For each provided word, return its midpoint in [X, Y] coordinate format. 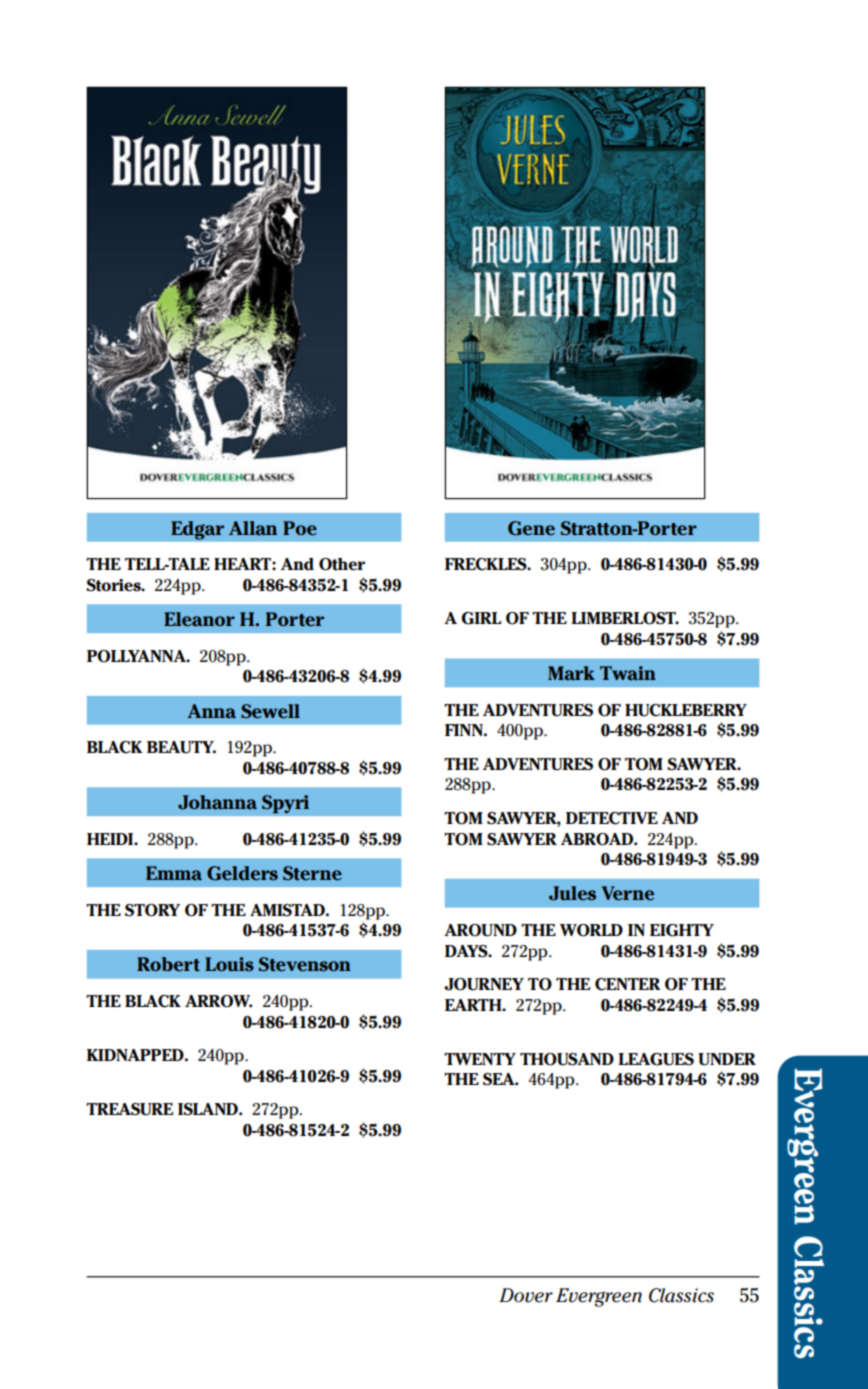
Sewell [270, 711]
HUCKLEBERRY [686, 710]
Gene [531, 528]
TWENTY [480, 1059]
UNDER [727, 1059]
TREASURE [129, 1109]
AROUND [480, 930]
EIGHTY [682, 930]
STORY [152, 910]
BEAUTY [181, 747]
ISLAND [209, 1109]
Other [342, 564]
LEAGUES [656, 1059]
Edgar [197, 530]
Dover [526, 1295]
